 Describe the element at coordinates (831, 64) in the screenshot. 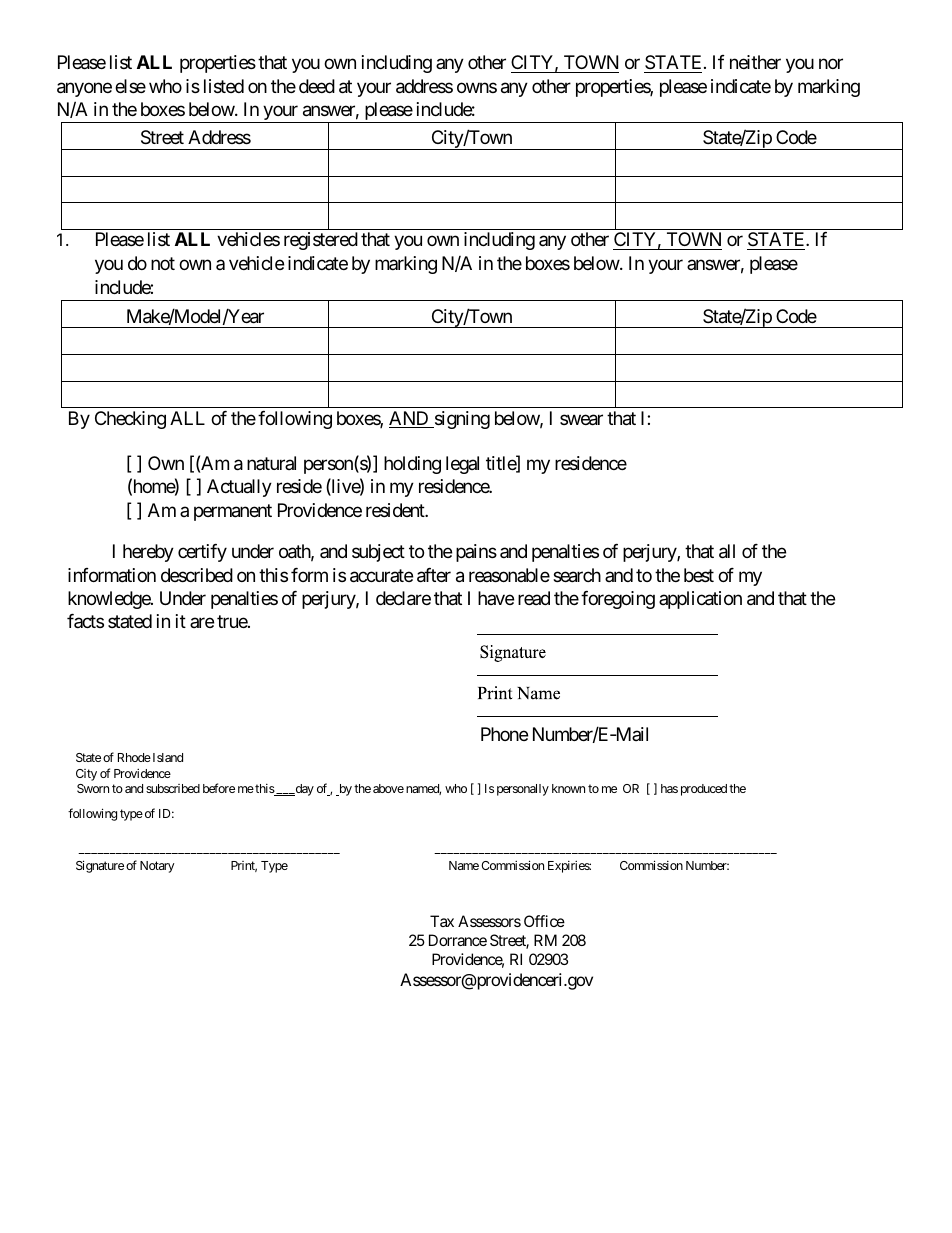

I see `nor` at that location.
